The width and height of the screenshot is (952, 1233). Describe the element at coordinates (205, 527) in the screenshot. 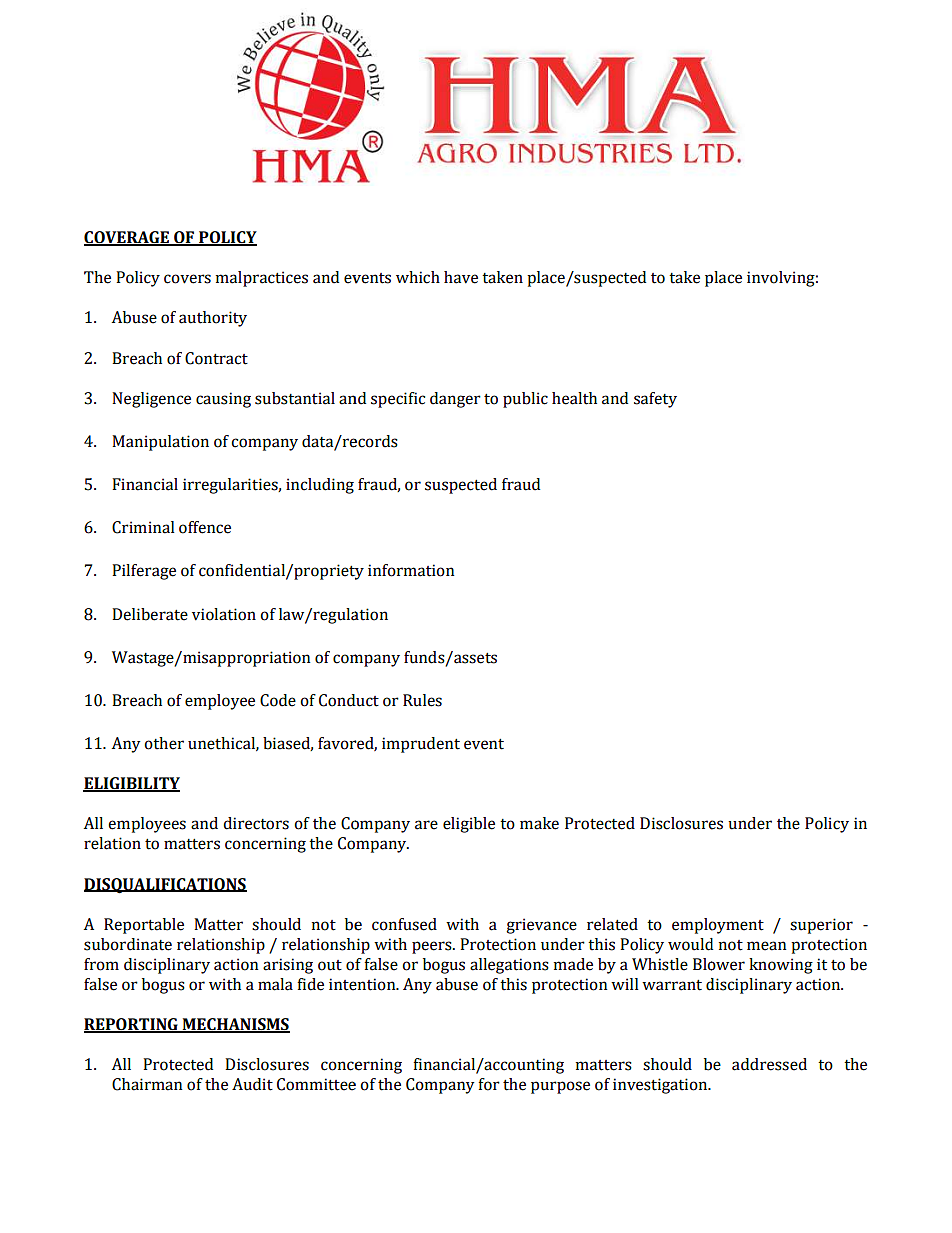

I see `offence` at that location.
